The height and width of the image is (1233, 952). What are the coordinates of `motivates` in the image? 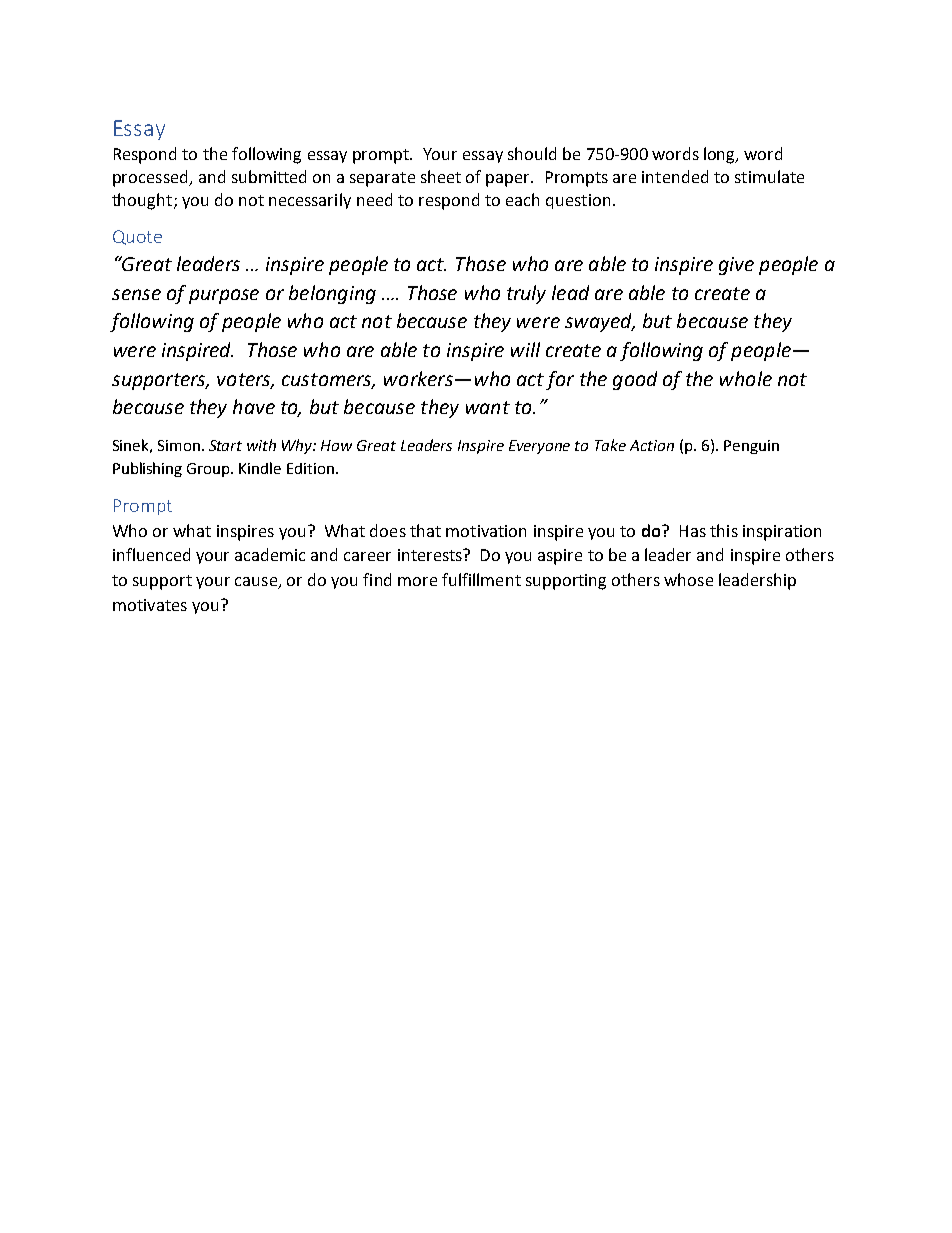 It's located at (150, 605).
